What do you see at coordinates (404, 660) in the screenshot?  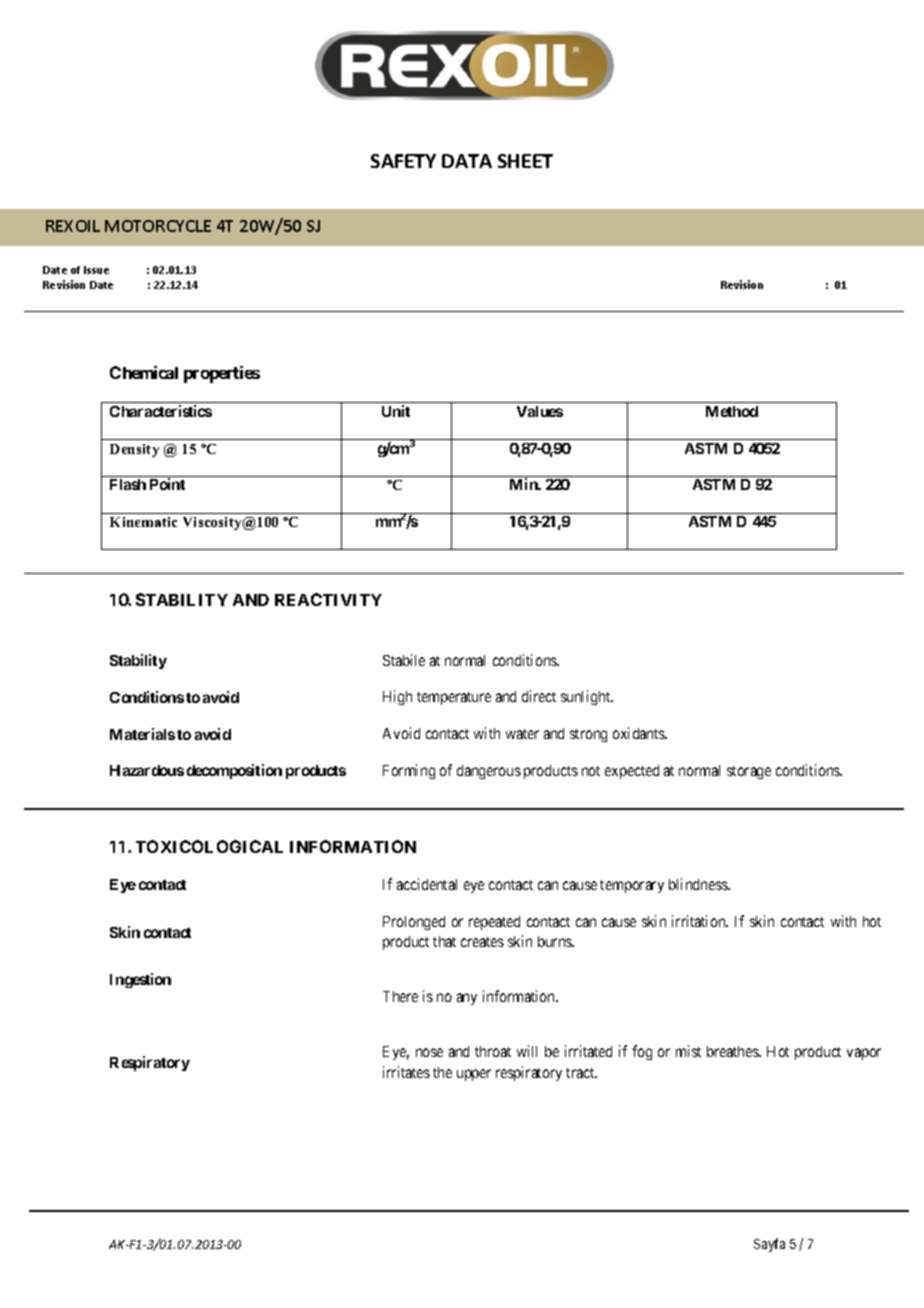 I see `Stabile` at bounding box center [404, 660].
